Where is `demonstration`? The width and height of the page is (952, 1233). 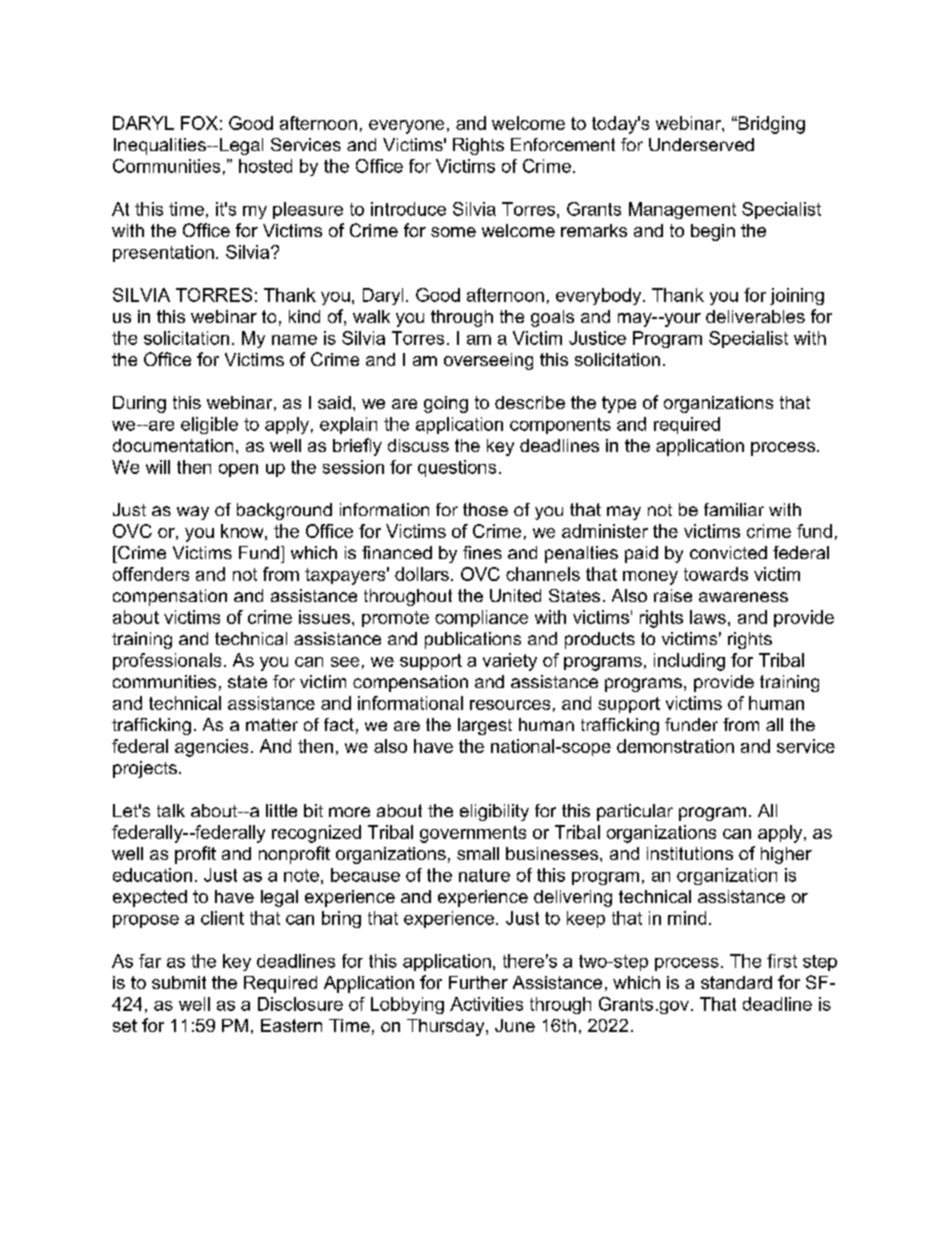
demonstration is located at coordinates (675, 746).
